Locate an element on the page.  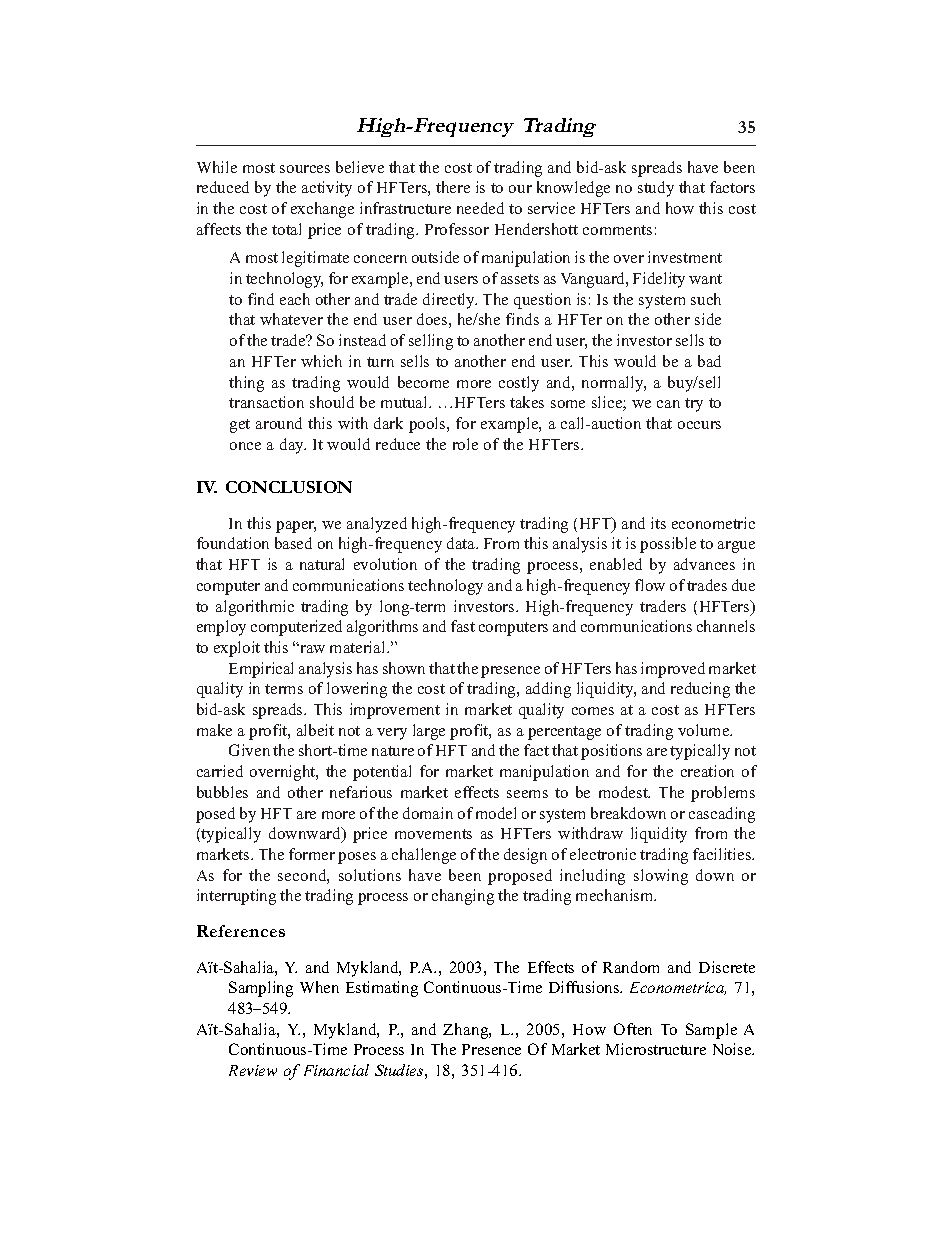
Review is located at coordinates (253, 1070).
